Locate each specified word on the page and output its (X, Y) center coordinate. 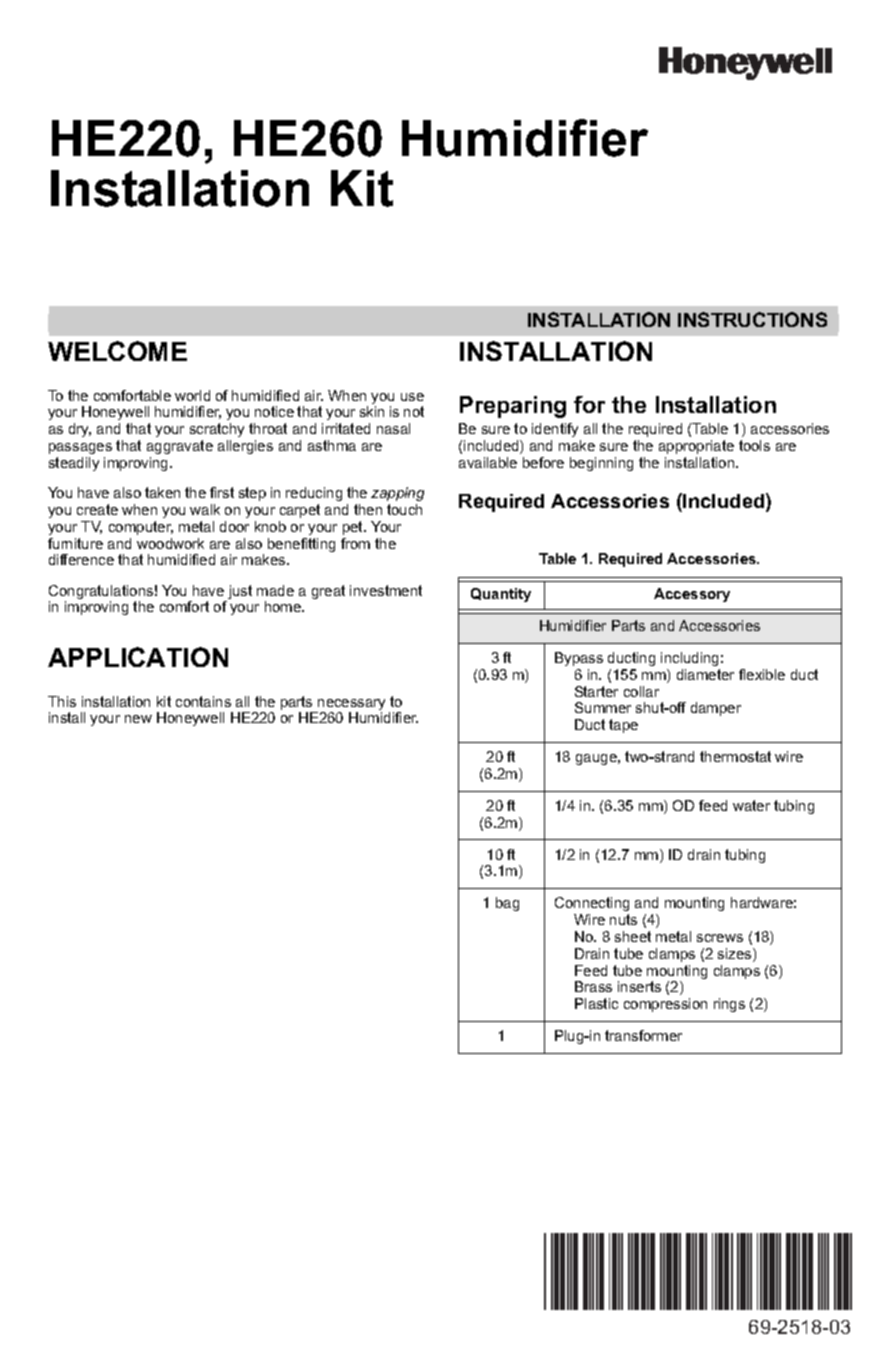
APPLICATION (138, 657)
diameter (705, 674)
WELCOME (117, 351)
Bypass (579, 659)
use (412, 397)
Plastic (596, 1003)
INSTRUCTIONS (752, 319)
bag (507, 904)
